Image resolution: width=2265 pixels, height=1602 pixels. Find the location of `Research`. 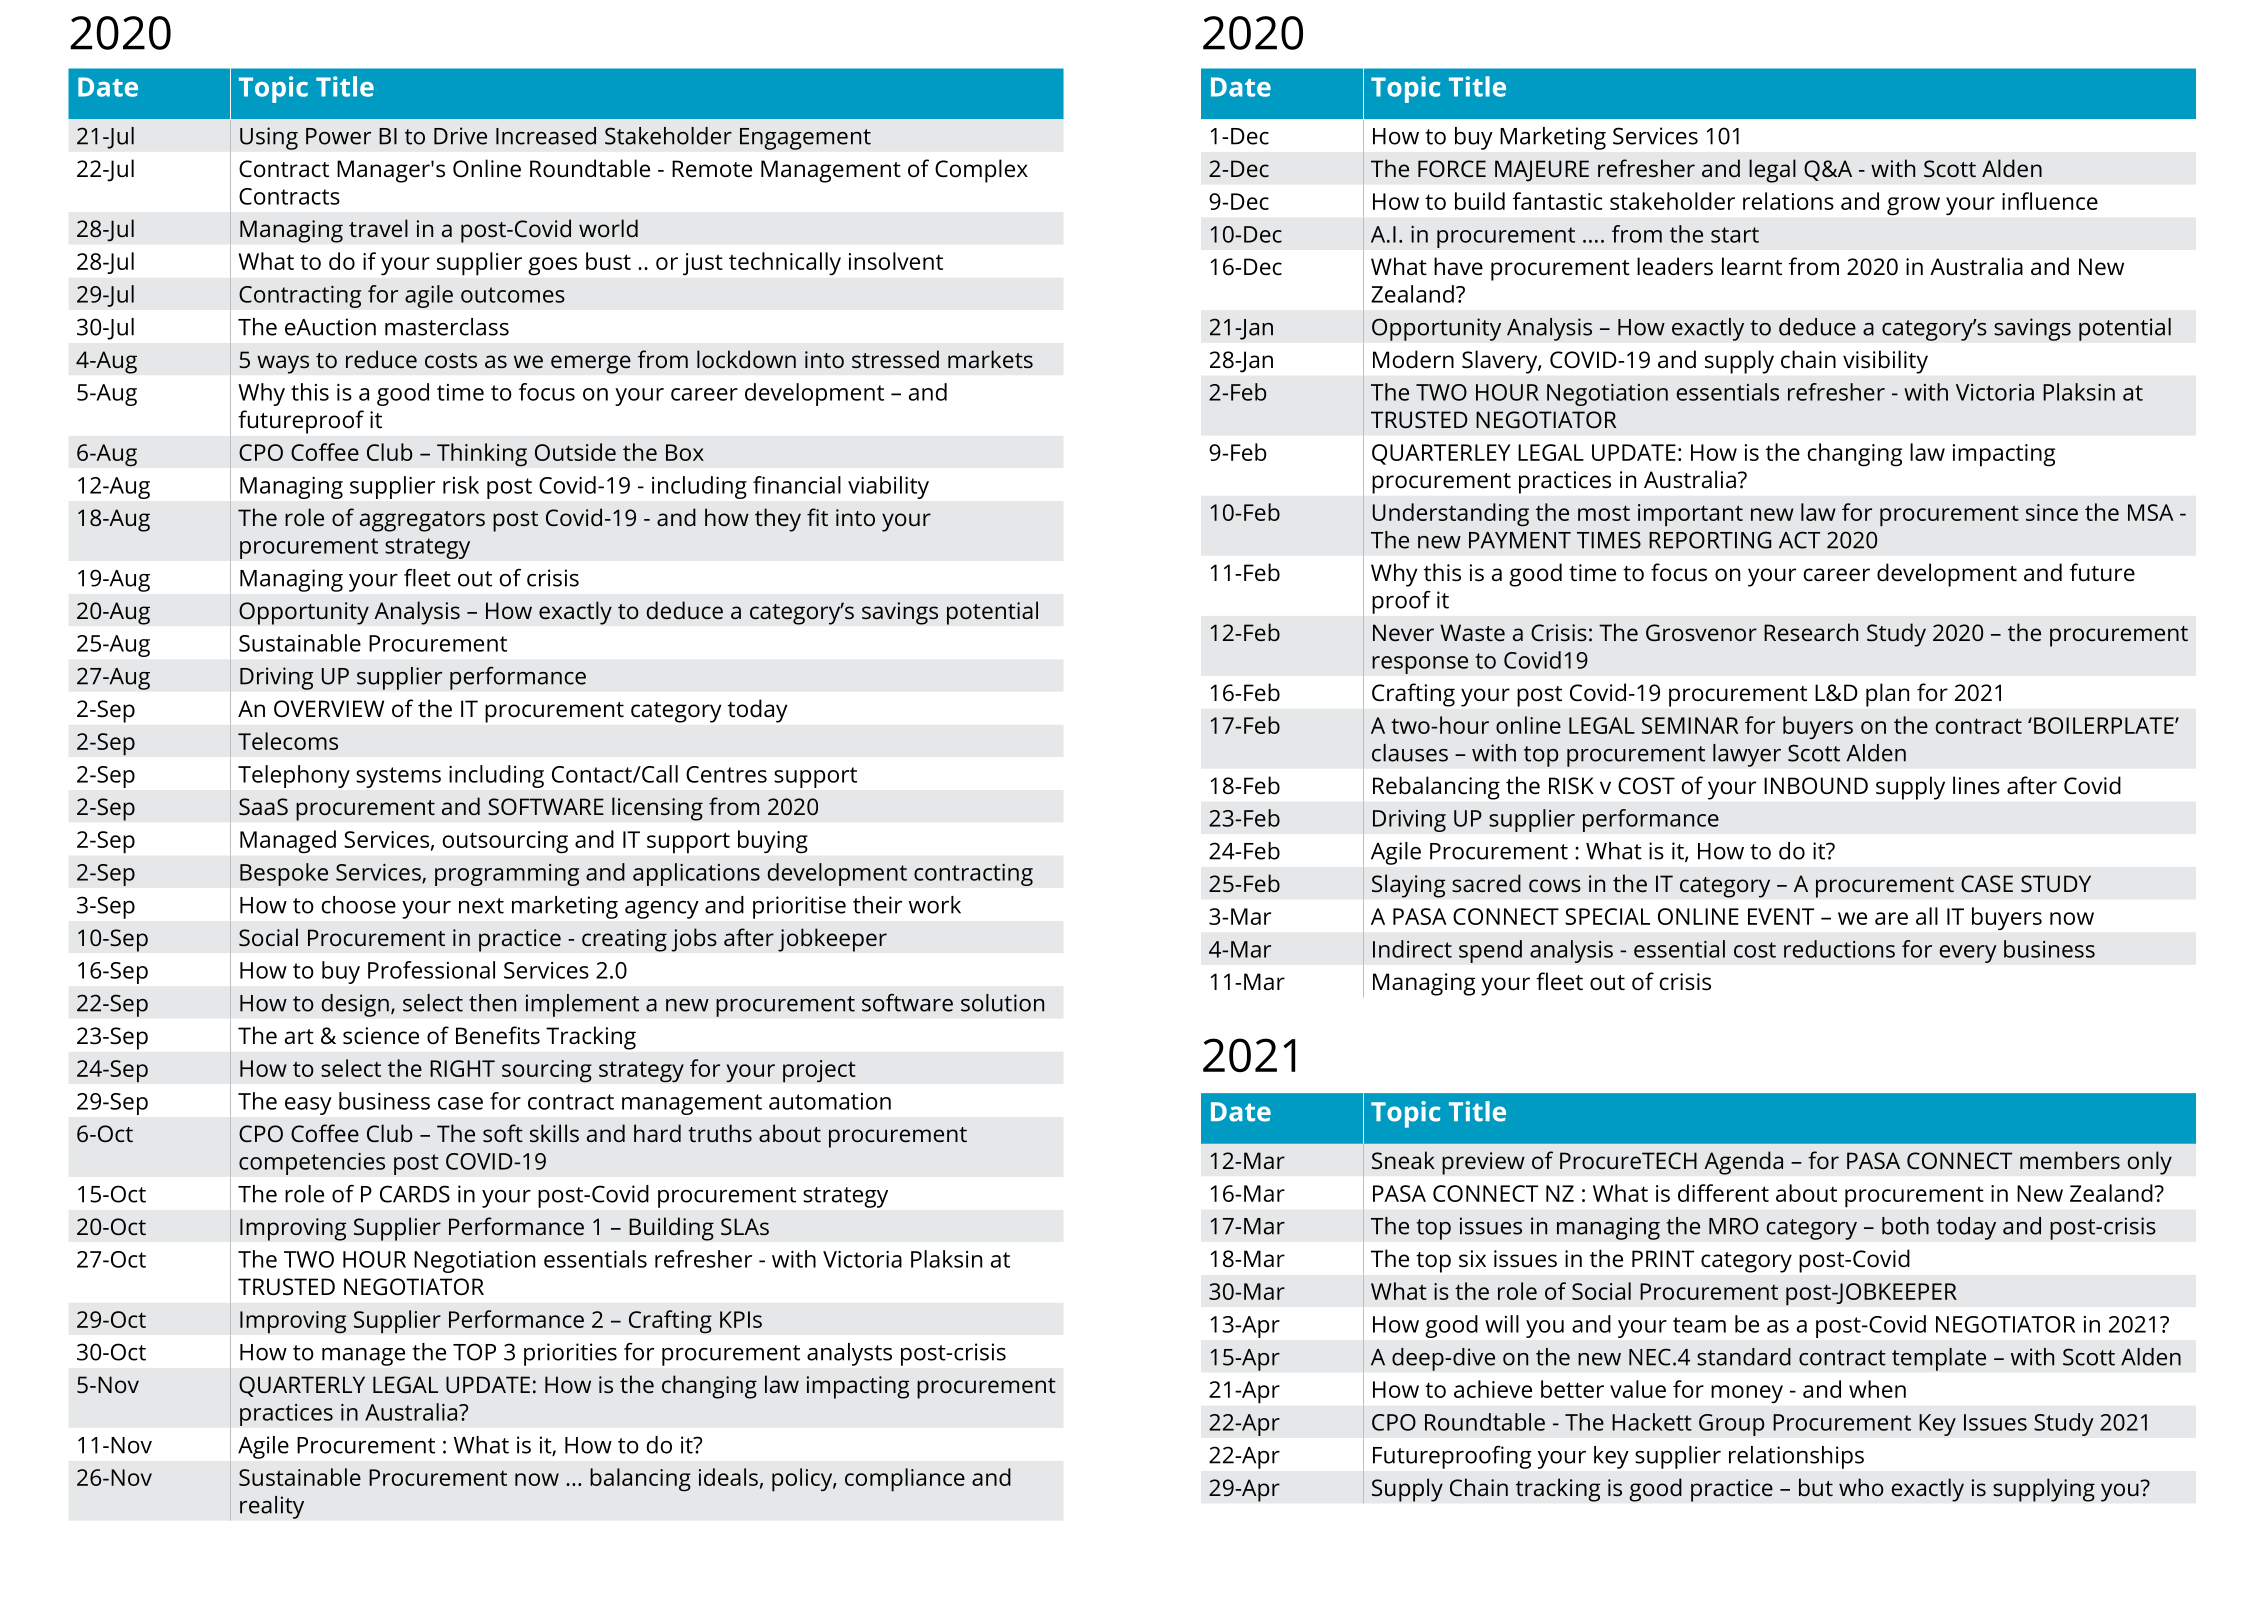

Research is located at coordinates (1811, 632).
